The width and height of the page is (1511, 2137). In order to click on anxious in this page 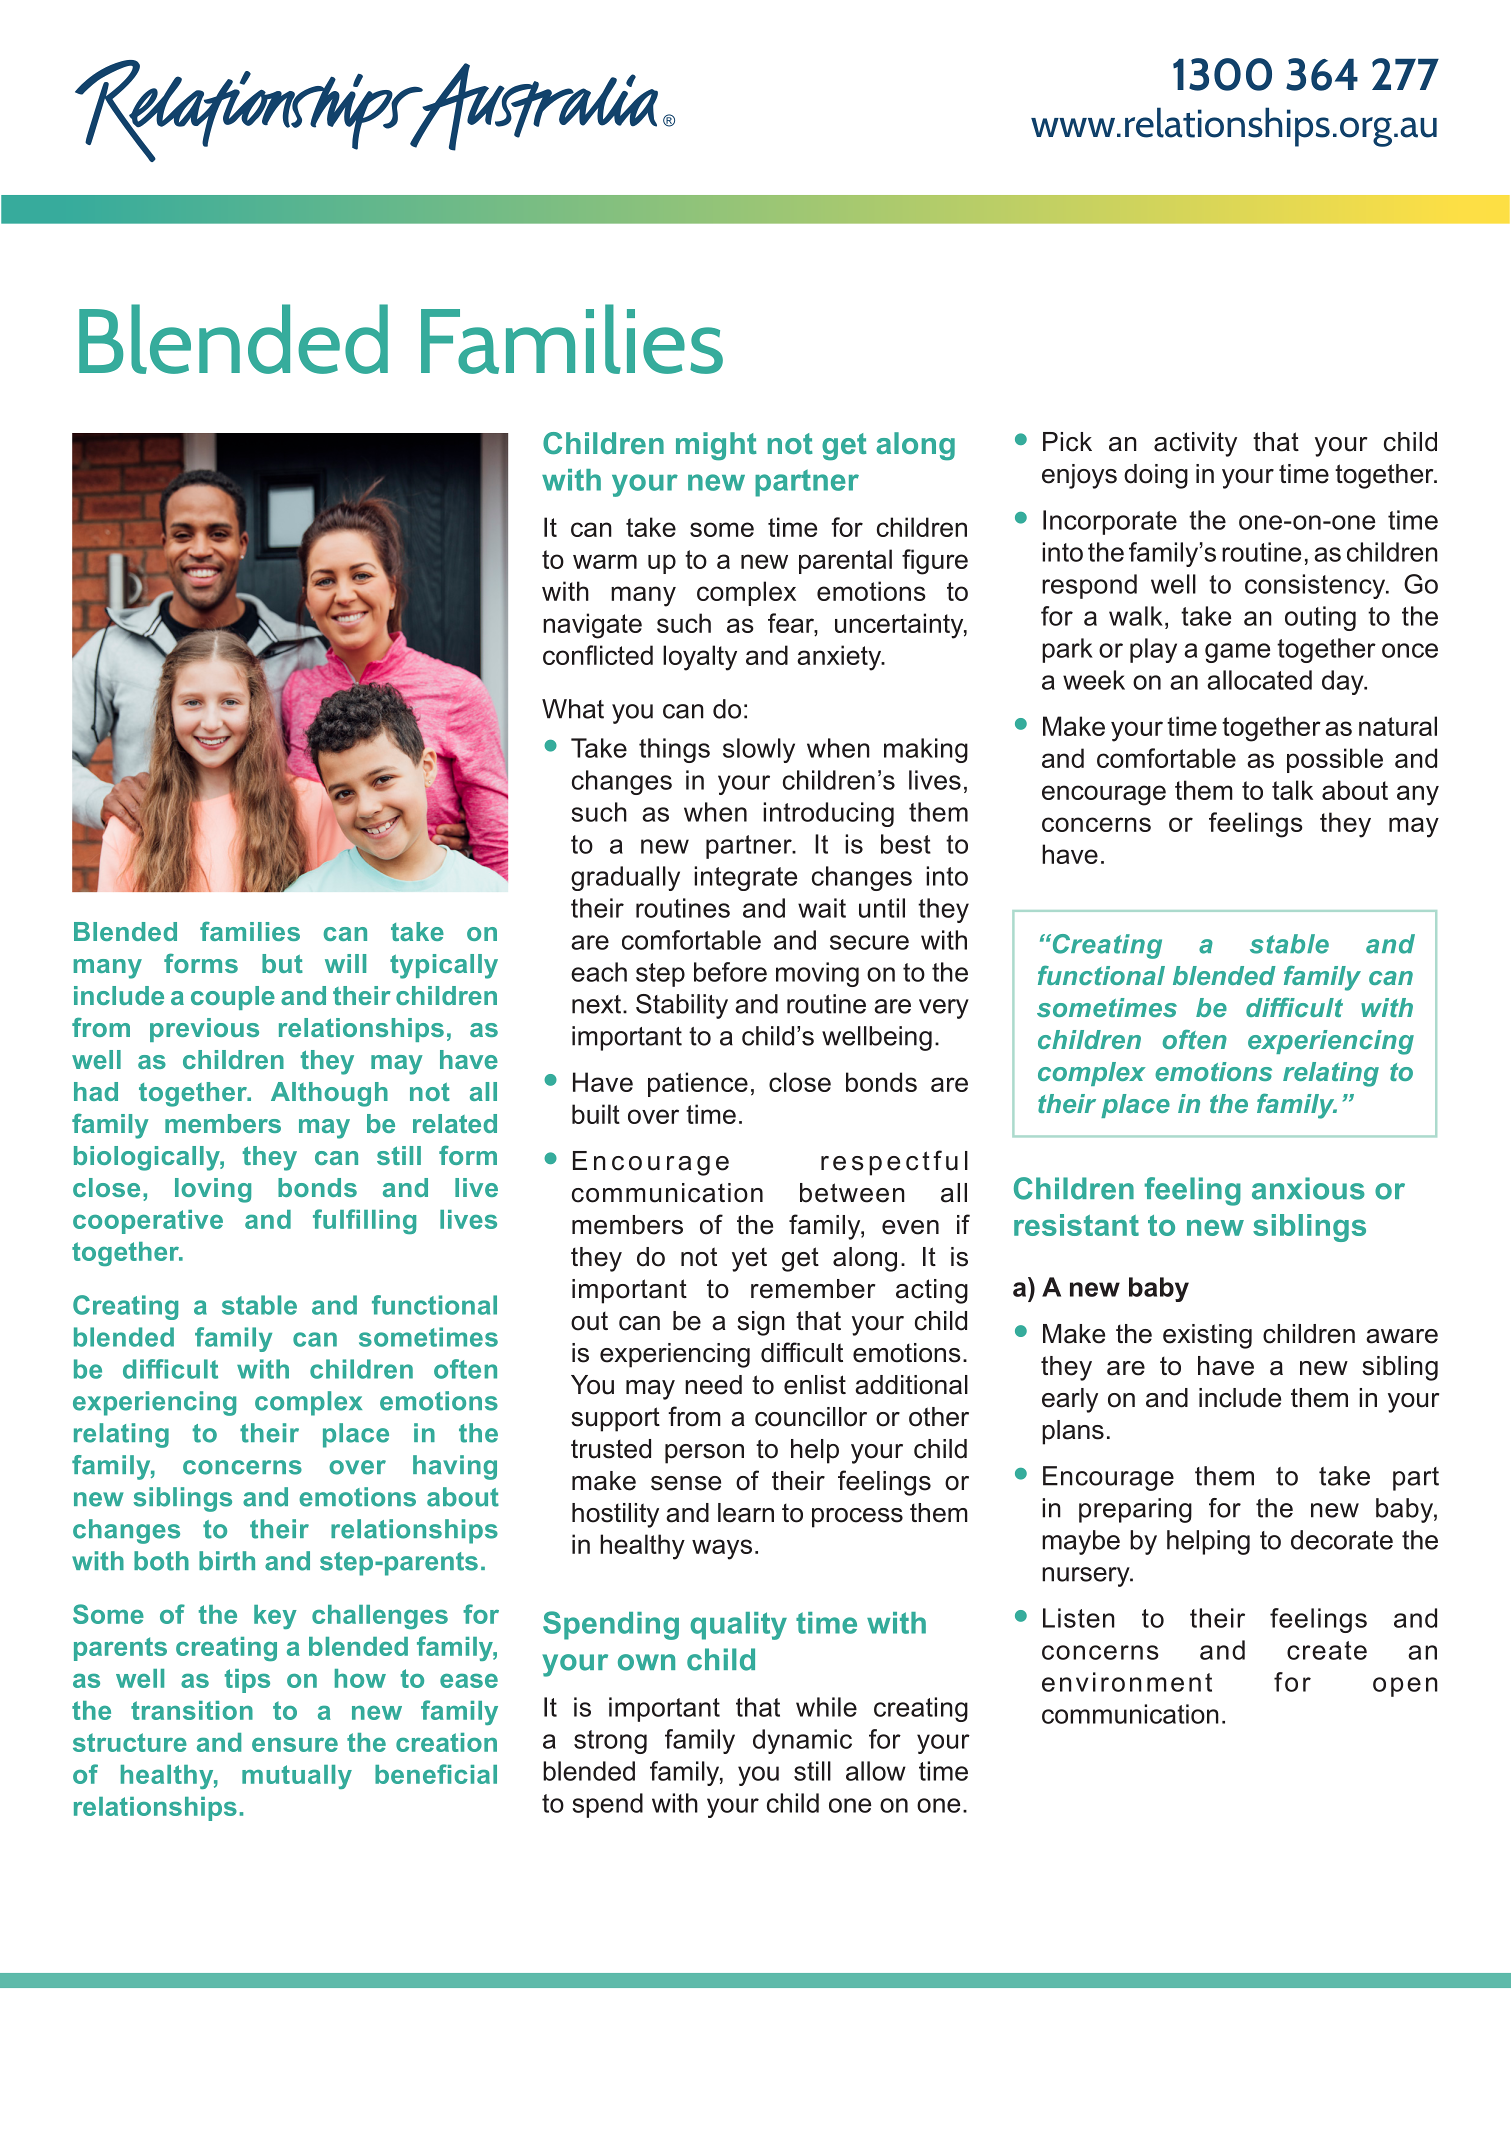, I will do `click(1308, 1188)`.
